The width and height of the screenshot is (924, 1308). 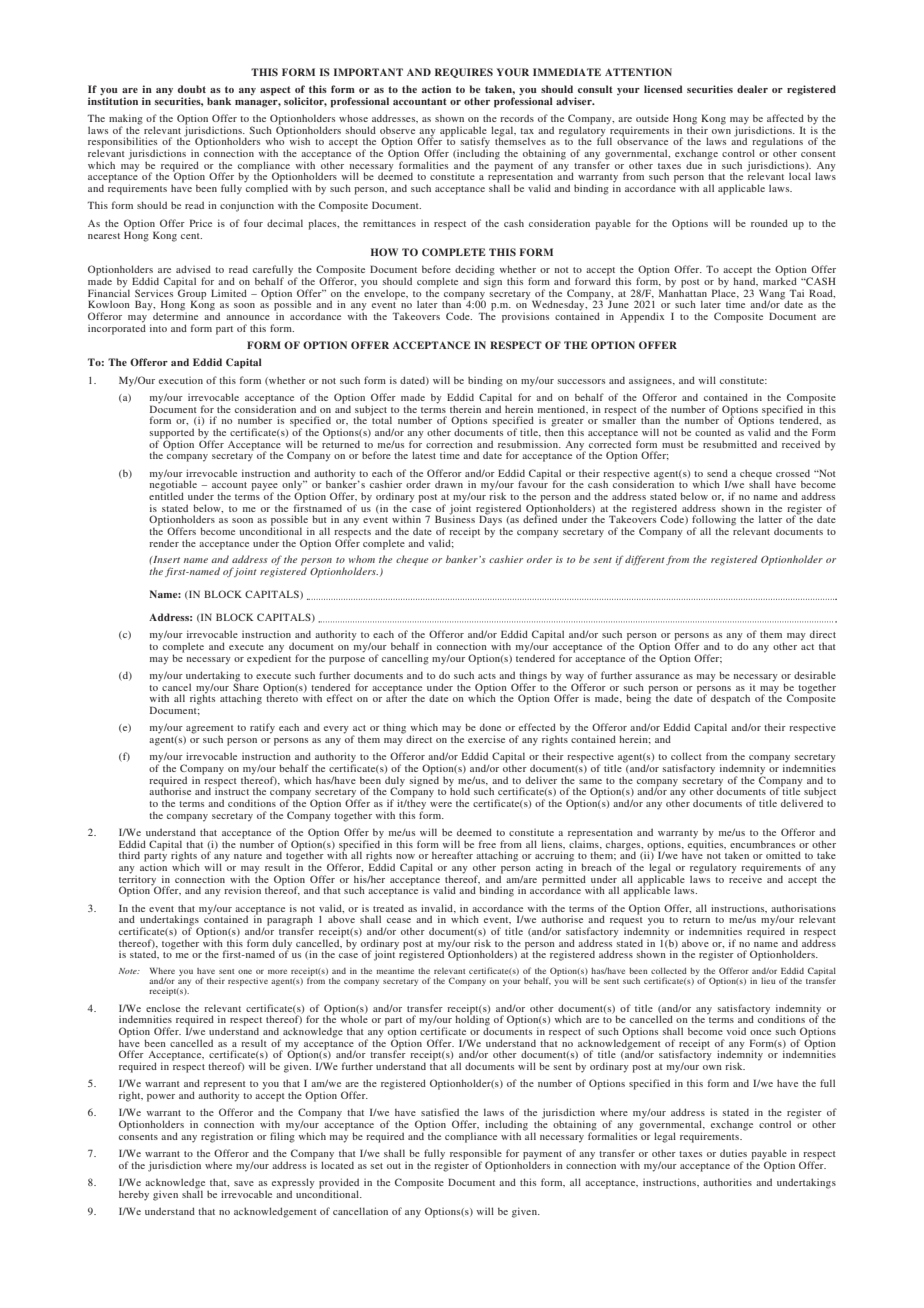 I want to click on doubt, so click(x=192, y=89).
